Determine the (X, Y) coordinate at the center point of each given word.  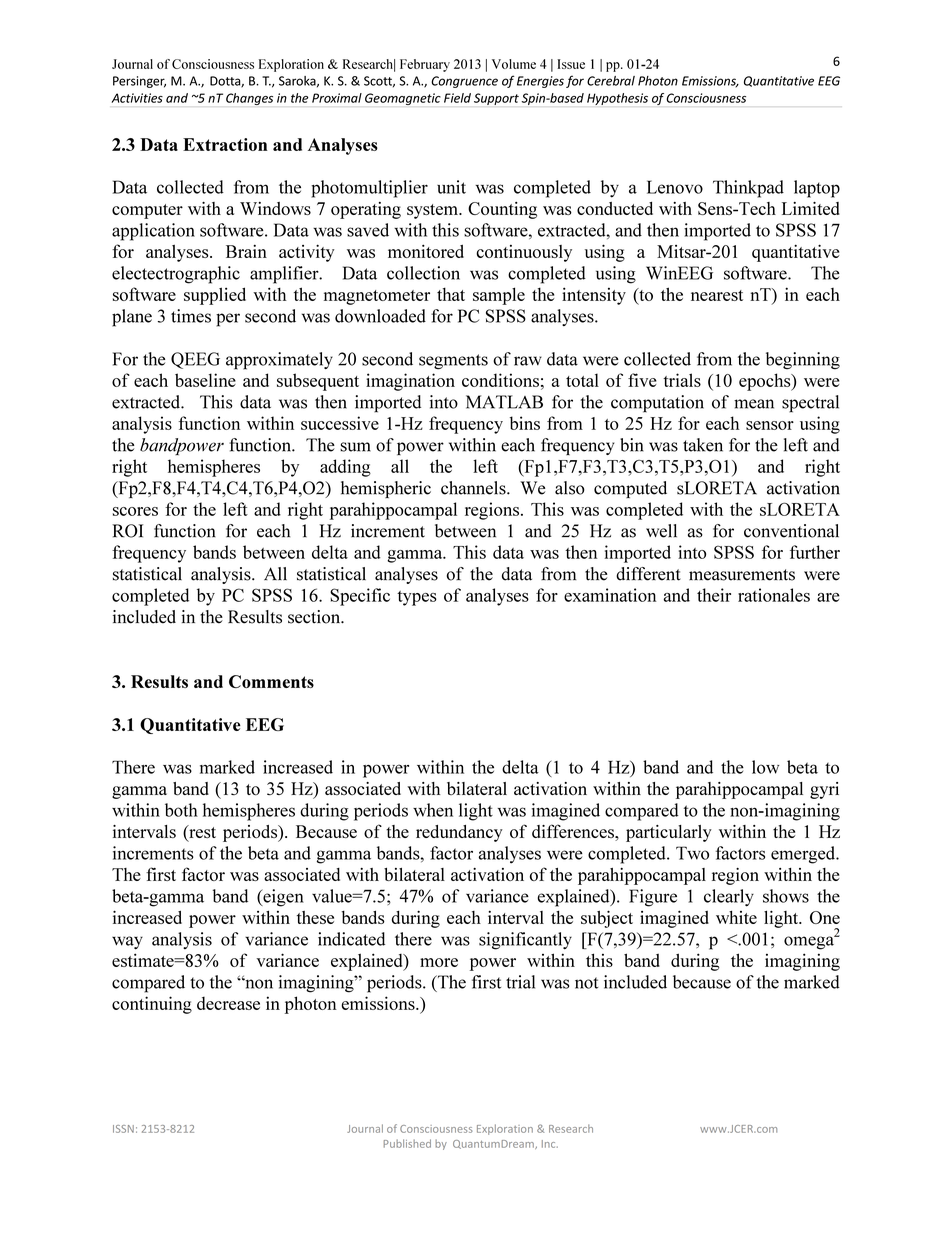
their (714, 595)
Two (692, 853)
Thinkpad (748, 189)
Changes (249, 99)
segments (453, 362)
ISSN (123, 1129)
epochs (766, 382)
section (315, 617)
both (181, 810)
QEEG (195, 360)
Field (457, 98)
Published (407, 1143)
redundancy (459, 833)
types (417, 598)
